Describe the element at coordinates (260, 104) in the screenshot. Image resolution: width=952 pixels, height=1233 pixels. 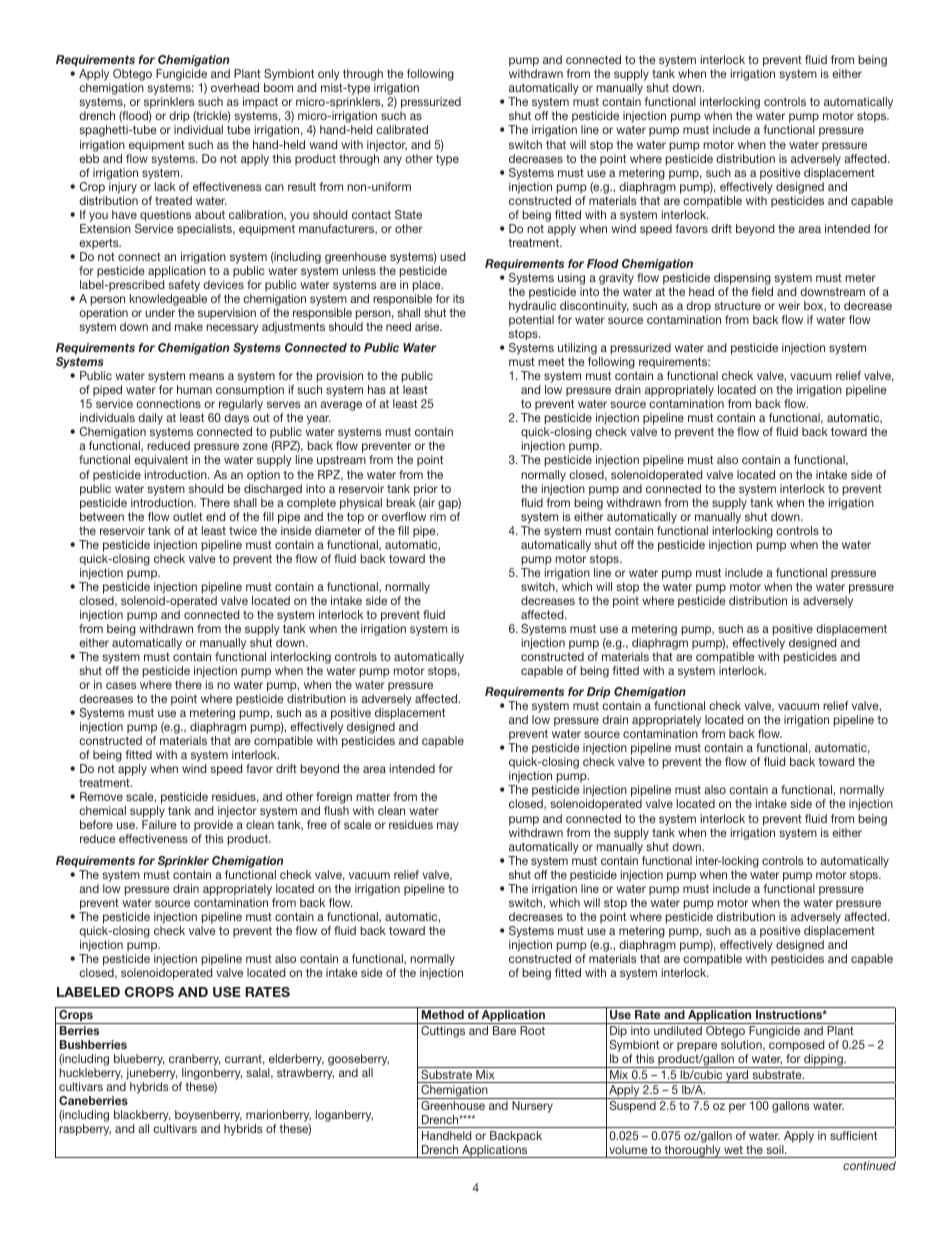
I see `impact` at that location.
